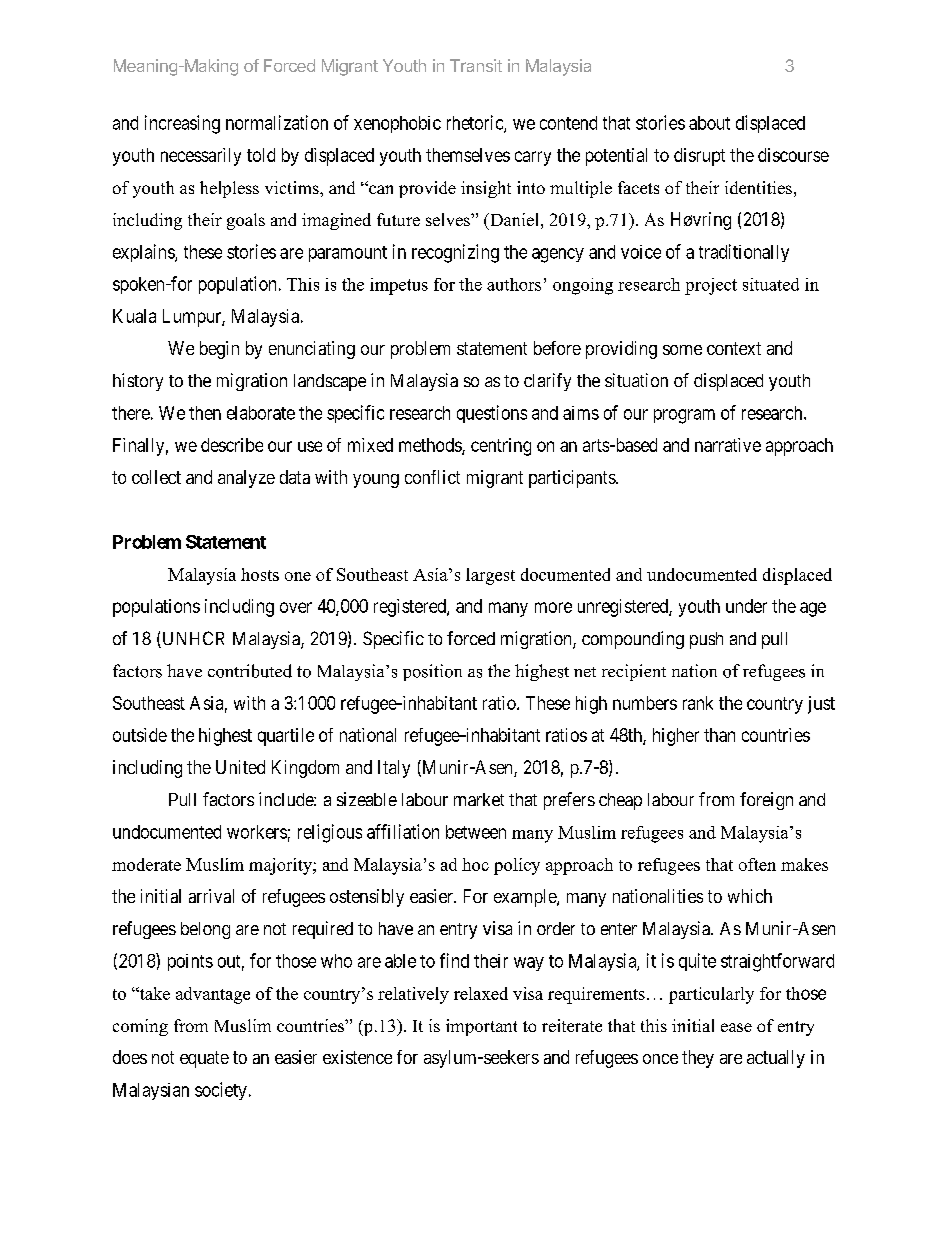 The width and height of the screenshot is (952, 1233). I want to click on under, so click(746, 606).
